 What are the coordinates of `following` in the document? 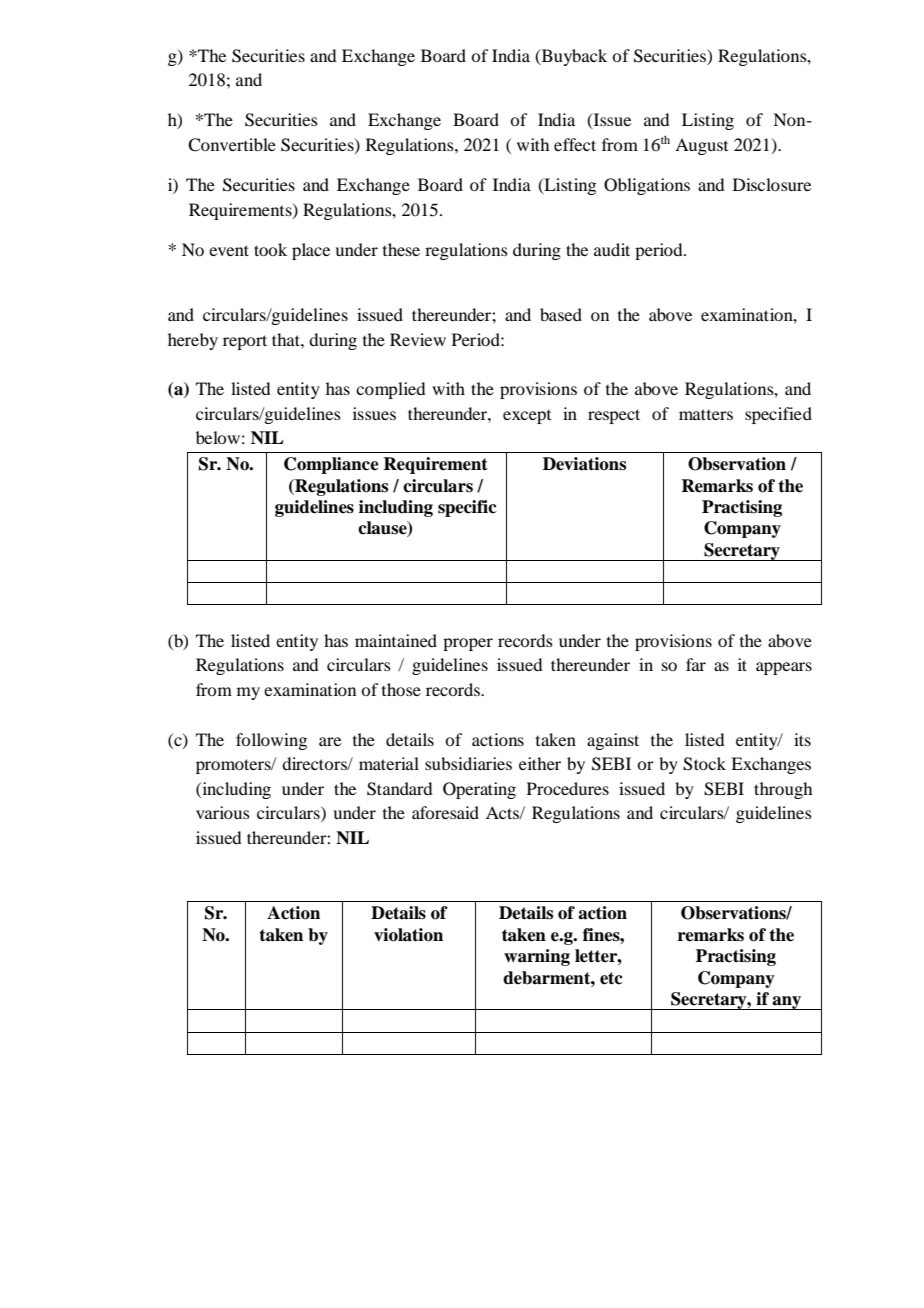 It's located at (271, 741).
